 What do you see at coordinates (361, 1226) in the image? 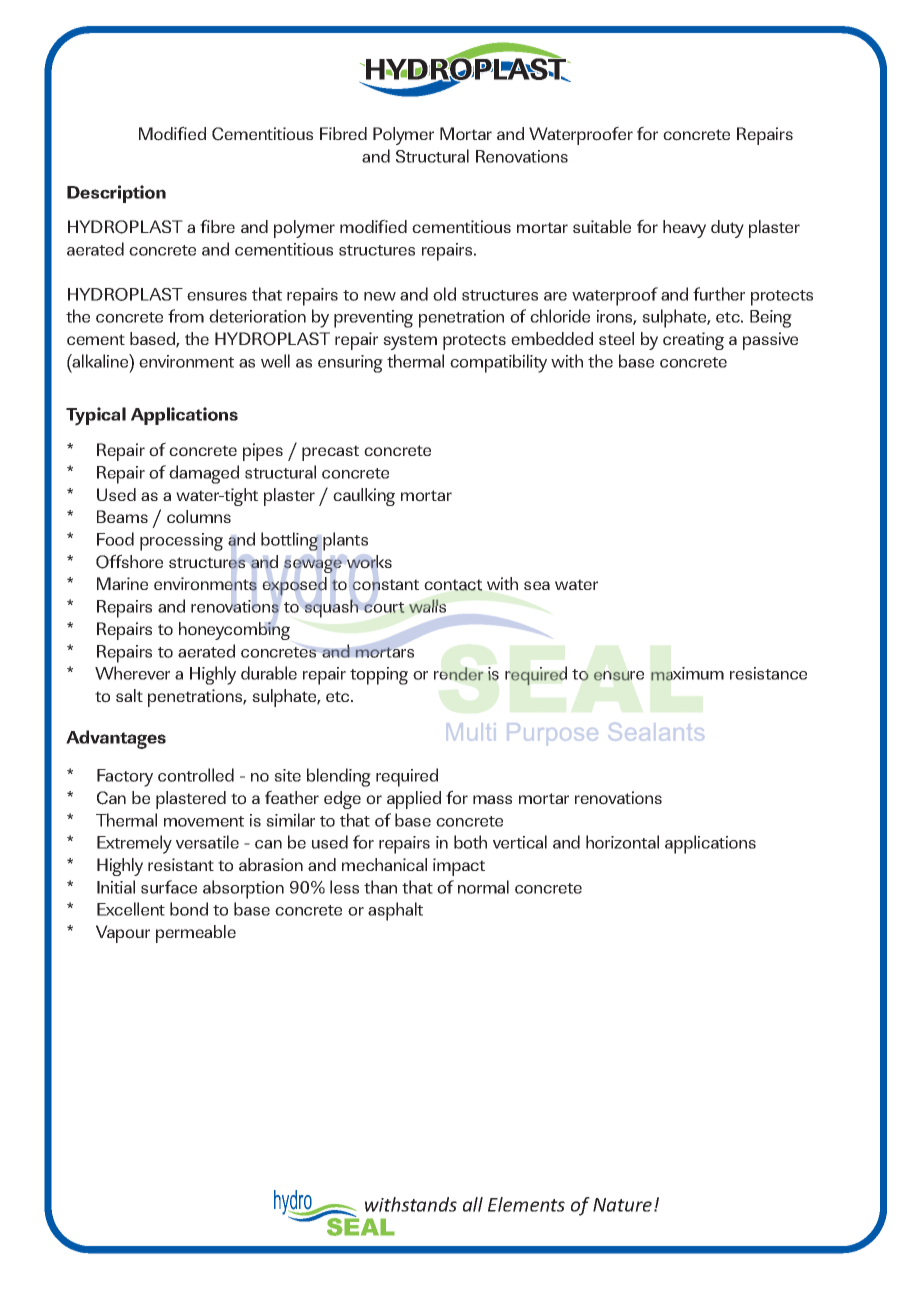
I see `SEAL` at bounding box center [361, 1226].
